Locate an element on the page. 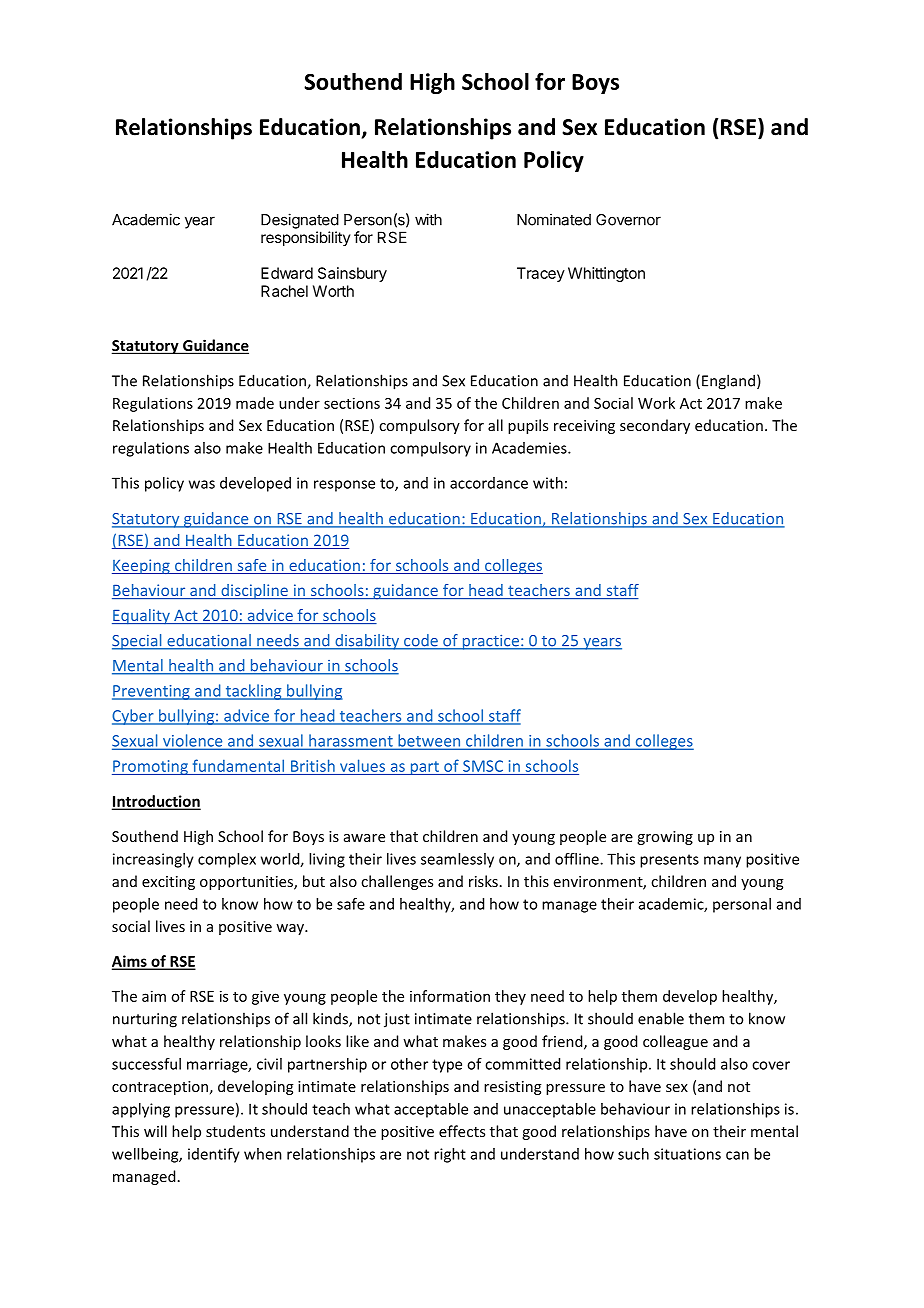 This document has height=1308, width=924. Tracey is located at coordinates (541, 274).
